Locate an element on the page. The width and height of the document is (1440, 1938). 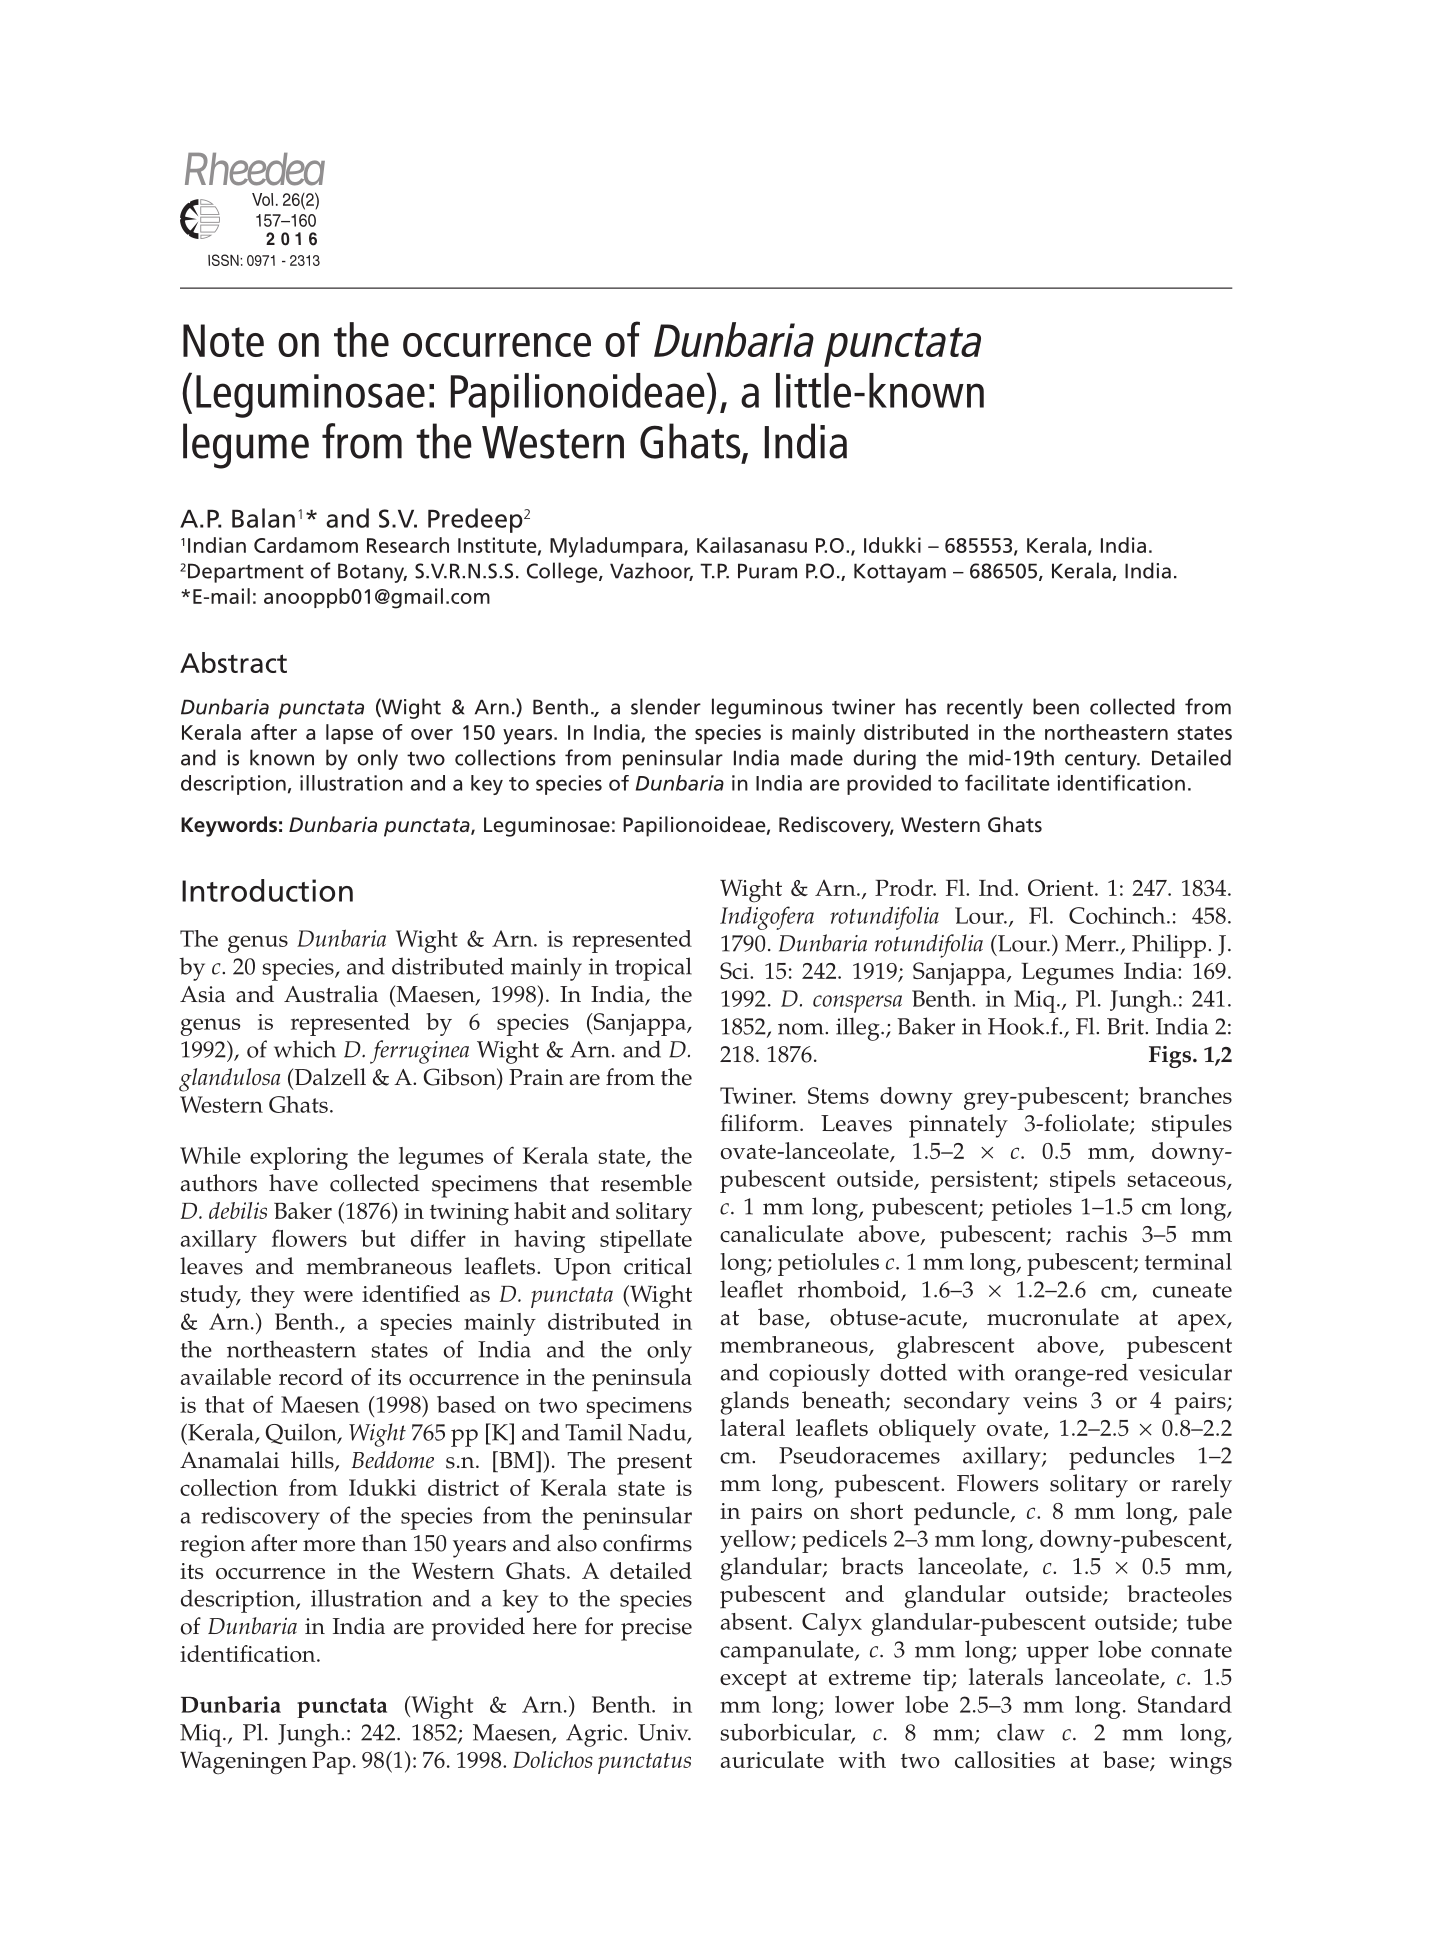
more is located at coordinates (329, 1546).
